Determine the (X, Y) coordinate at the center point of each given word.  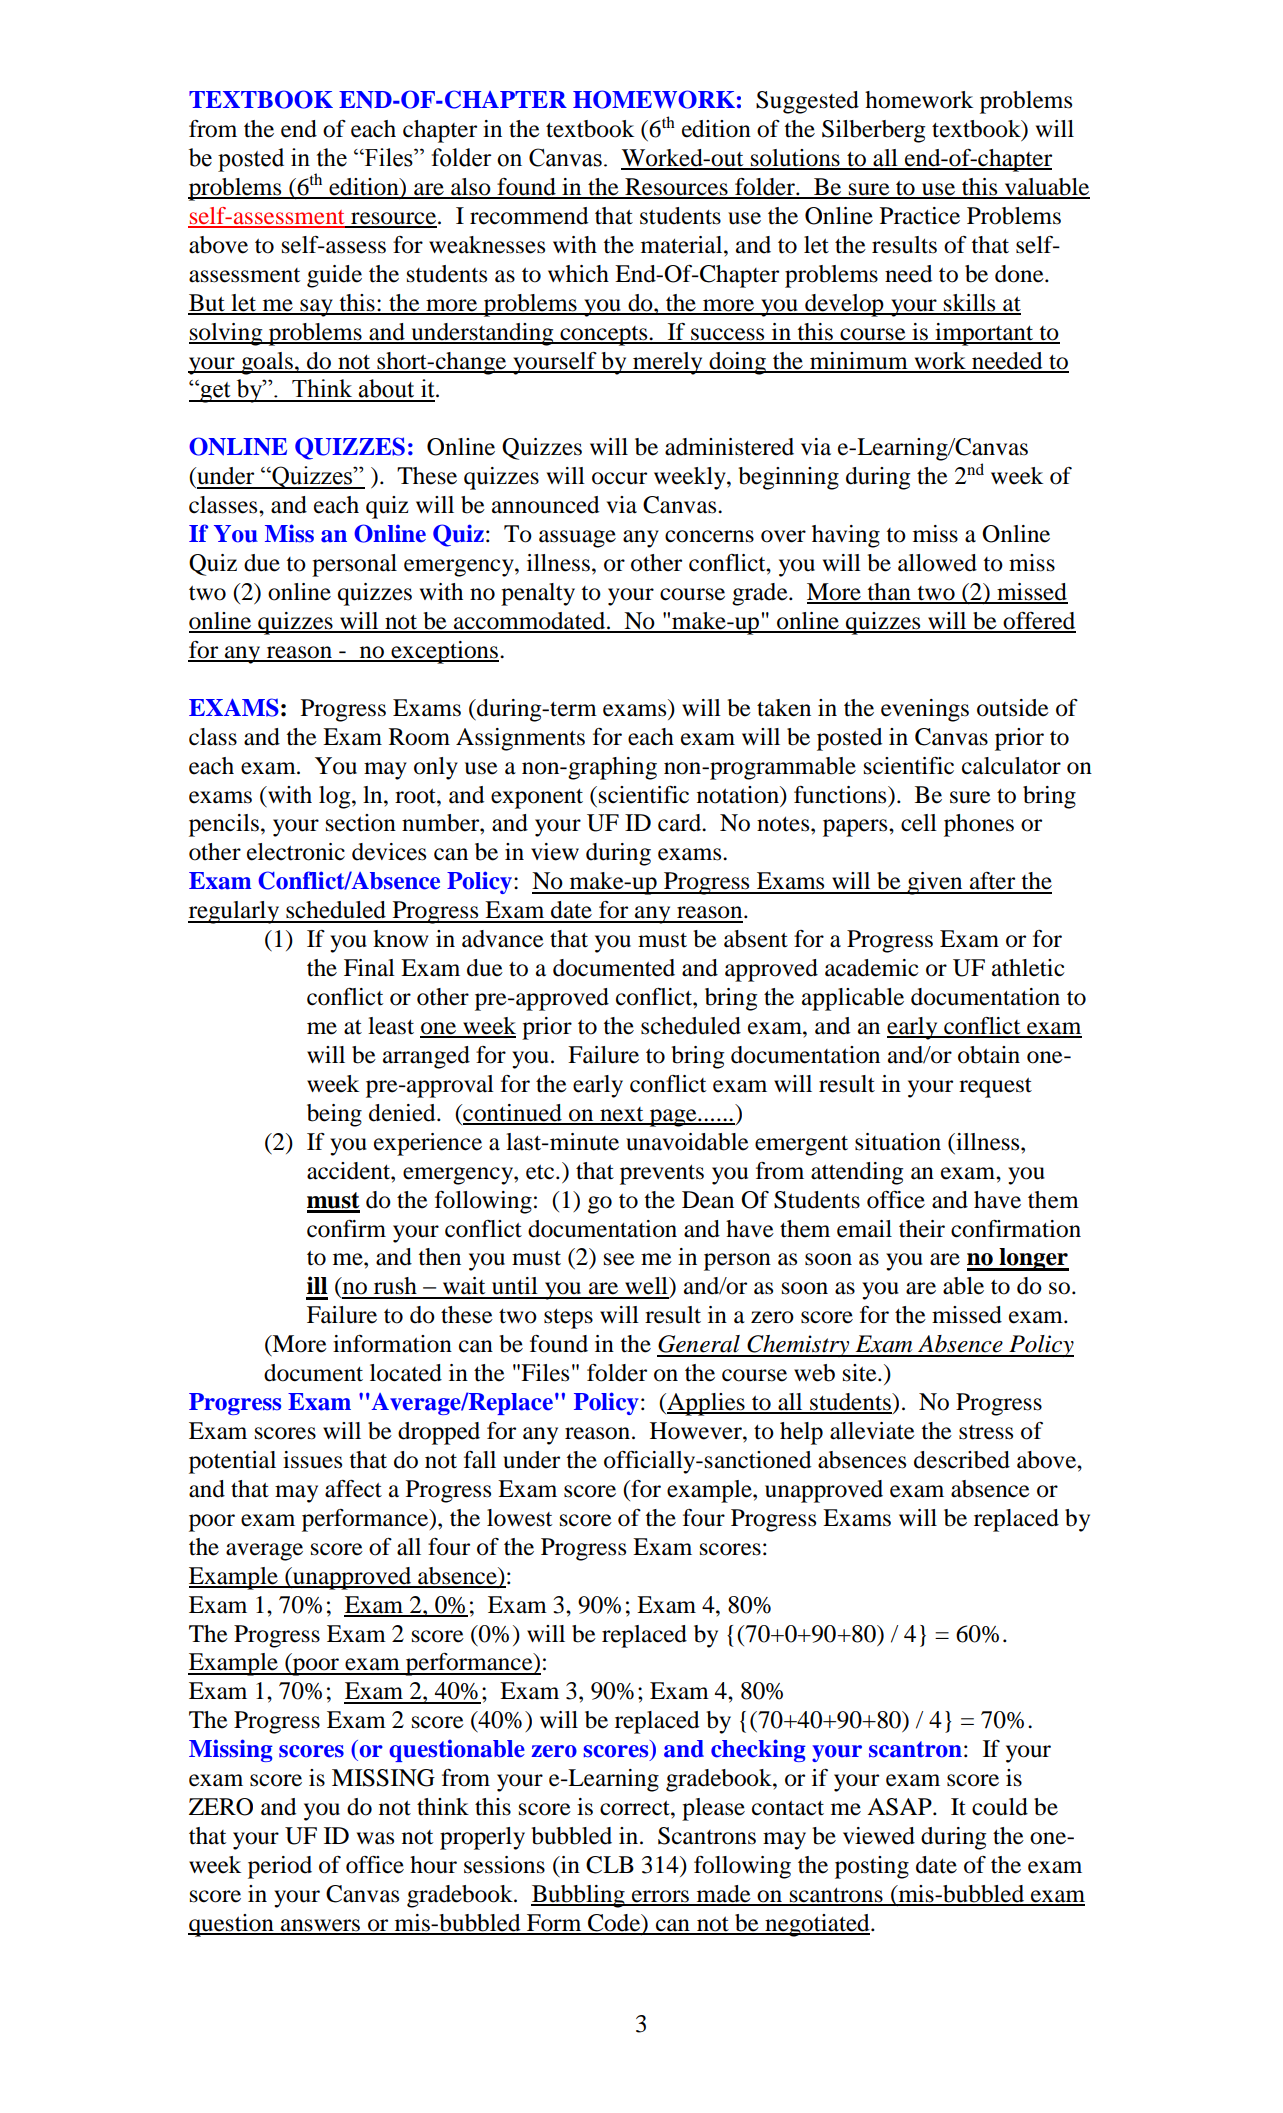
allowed (937, 563)
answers (321, 1926)
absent (756, 939)
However (697, 1431)
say (316, 308)
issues (312, 1460)
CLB (610, 1865)
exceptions (444, 652)
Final (369, 968)
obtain (989, 1055)
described (962, 1460)
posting (872, 1867)
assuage (577, 539)
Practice (920, 216)
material (683, 245)
